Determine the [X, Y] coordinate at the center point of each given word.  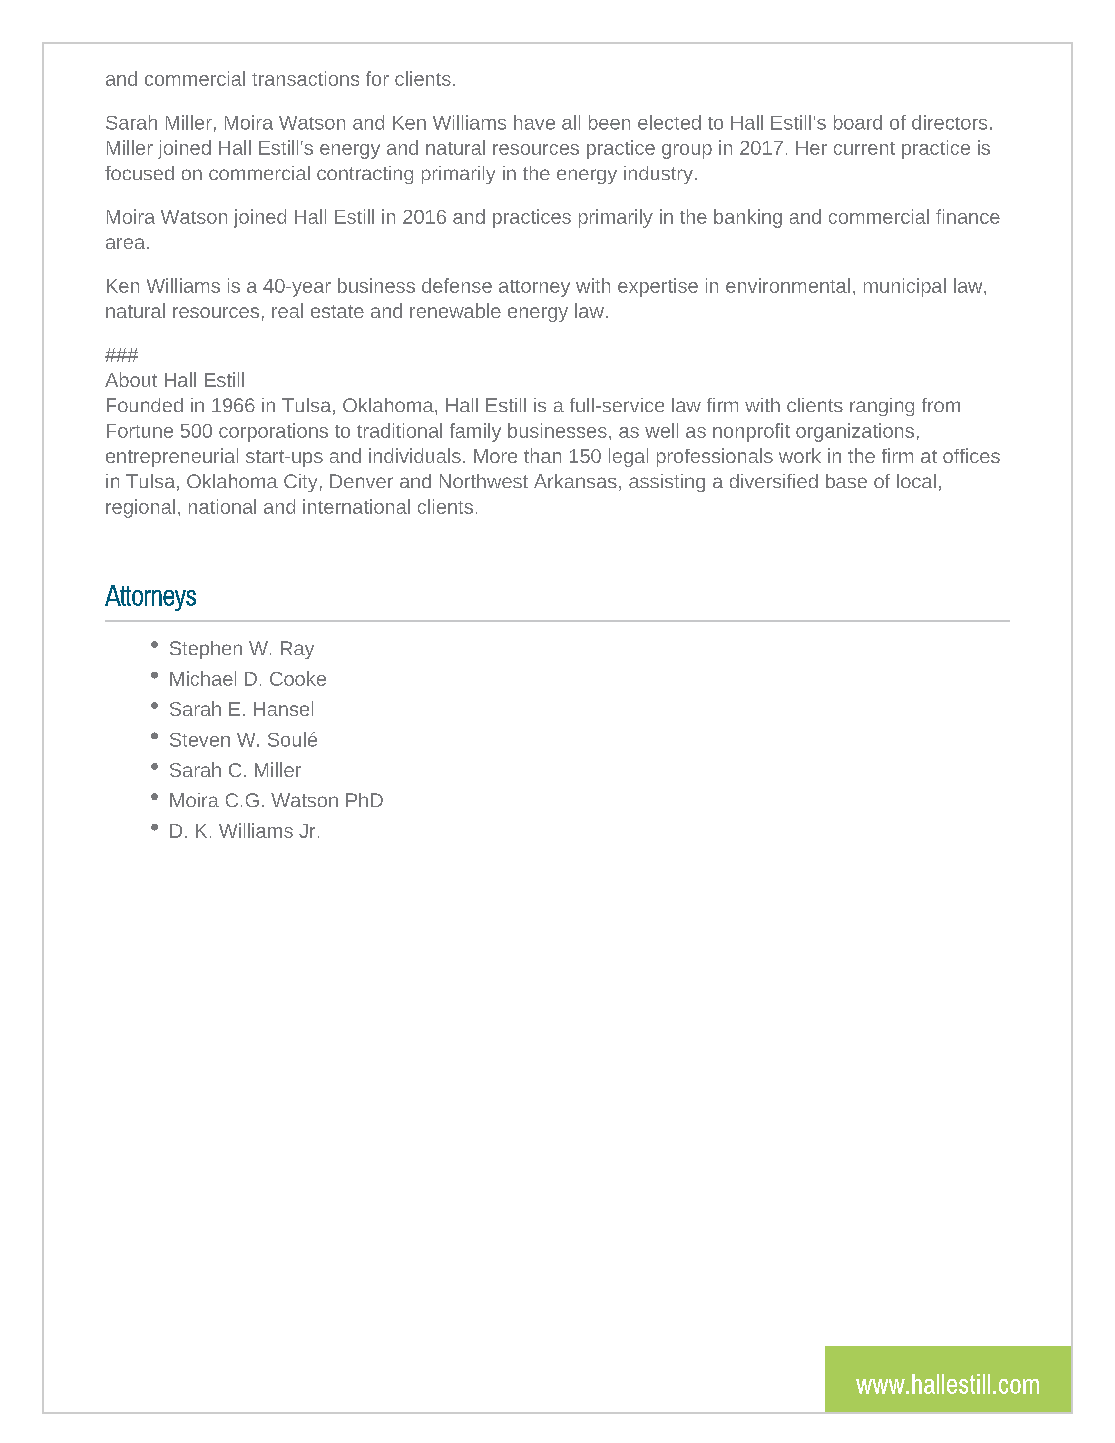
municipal [905, 287]
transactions [305, 78]
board [858, 122]
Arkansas [575, 481]
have [534, 122]
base [846, 481]
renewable [455, 310]
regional [140, 508]
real [287, 310]
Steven [200, 740]
